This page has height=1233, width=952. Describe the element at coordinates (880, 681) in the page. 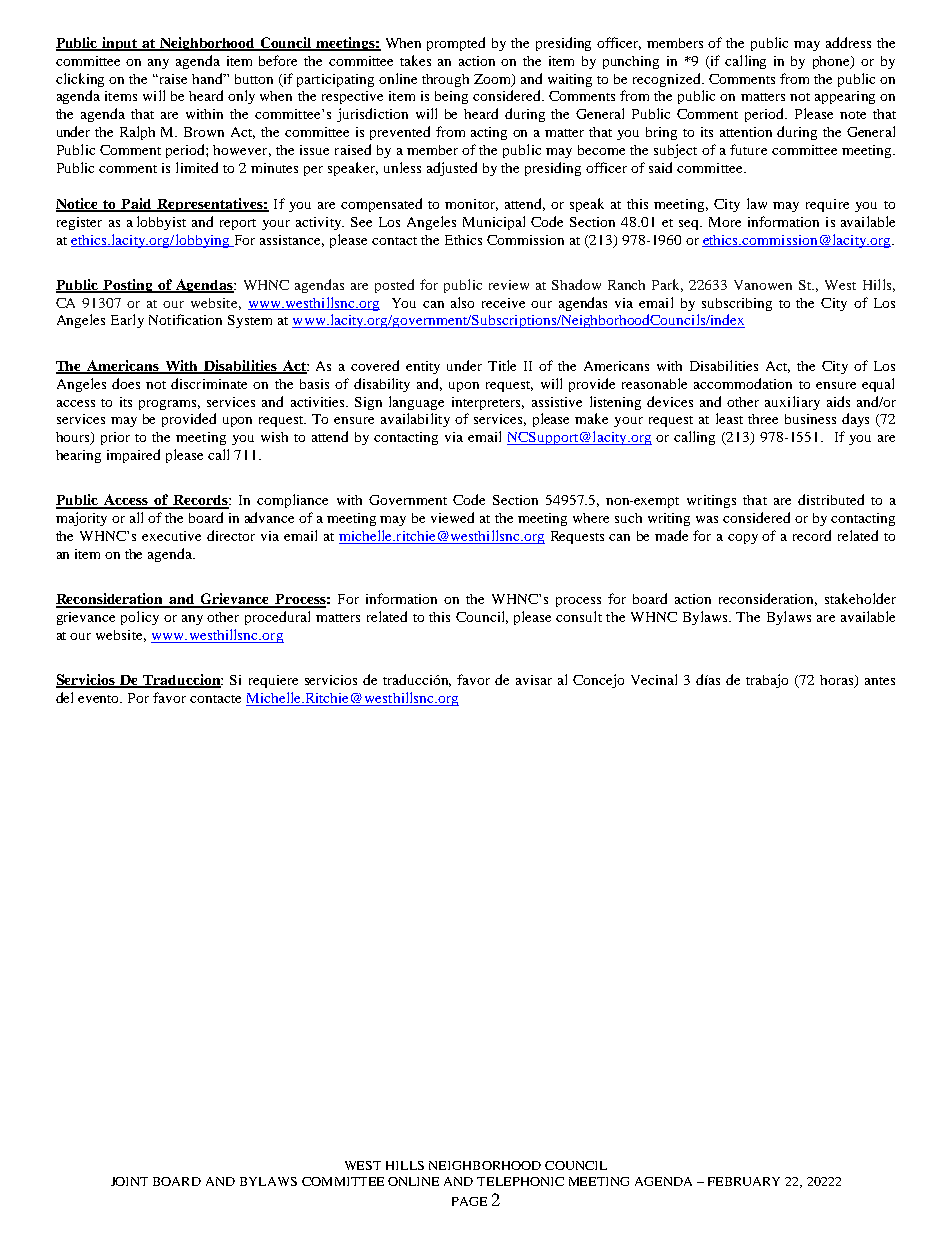

I see `antes` at that location.
